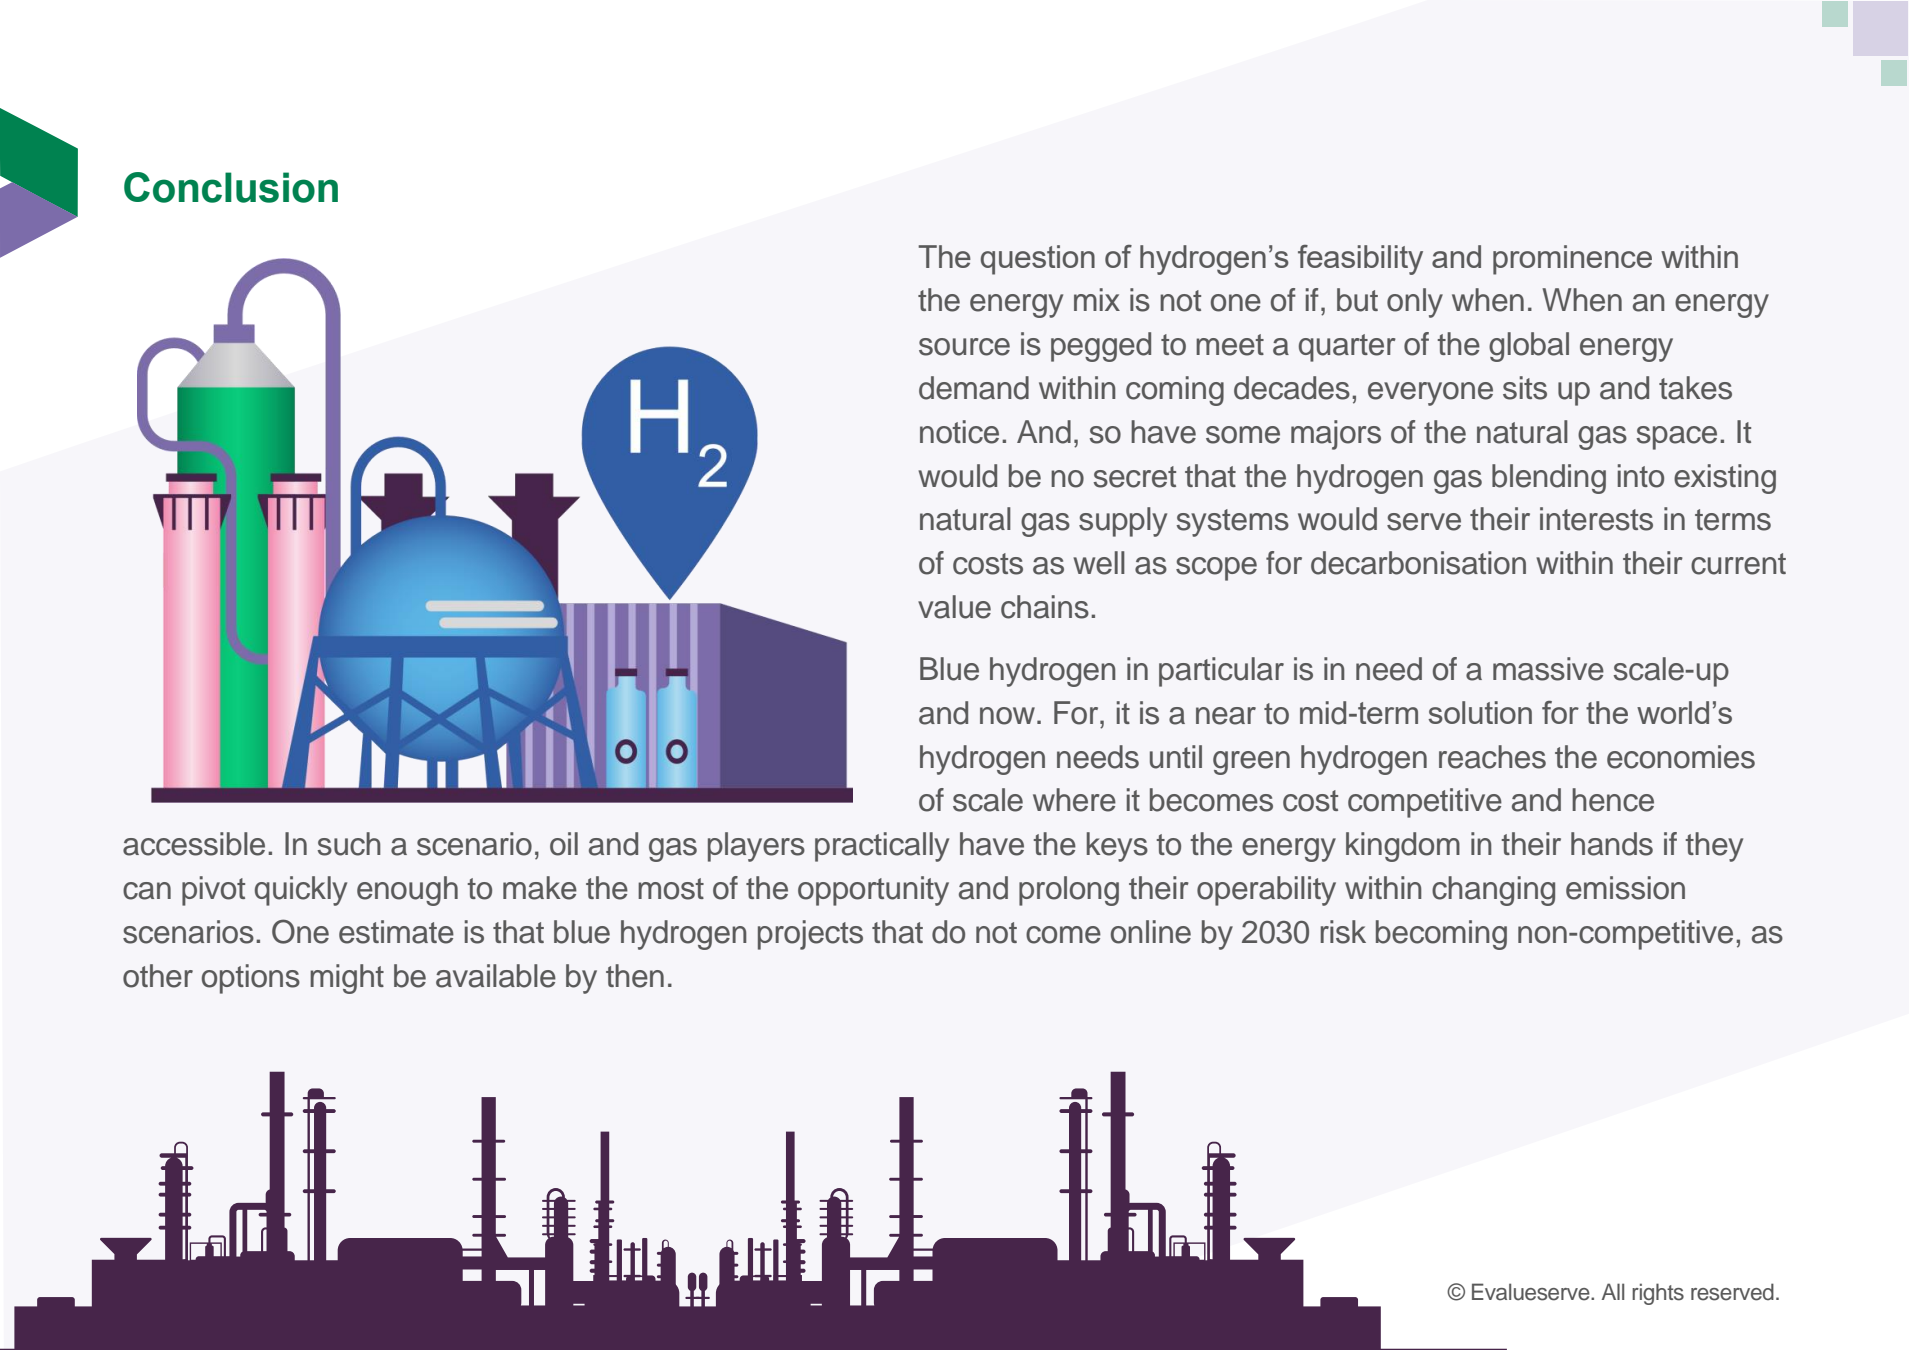 The width and height of the screenshot is (1909, 1350). What do you see at coordinates (1415, 303) in the screenshot?
I see `only` at bounding box center [1415, 303].
